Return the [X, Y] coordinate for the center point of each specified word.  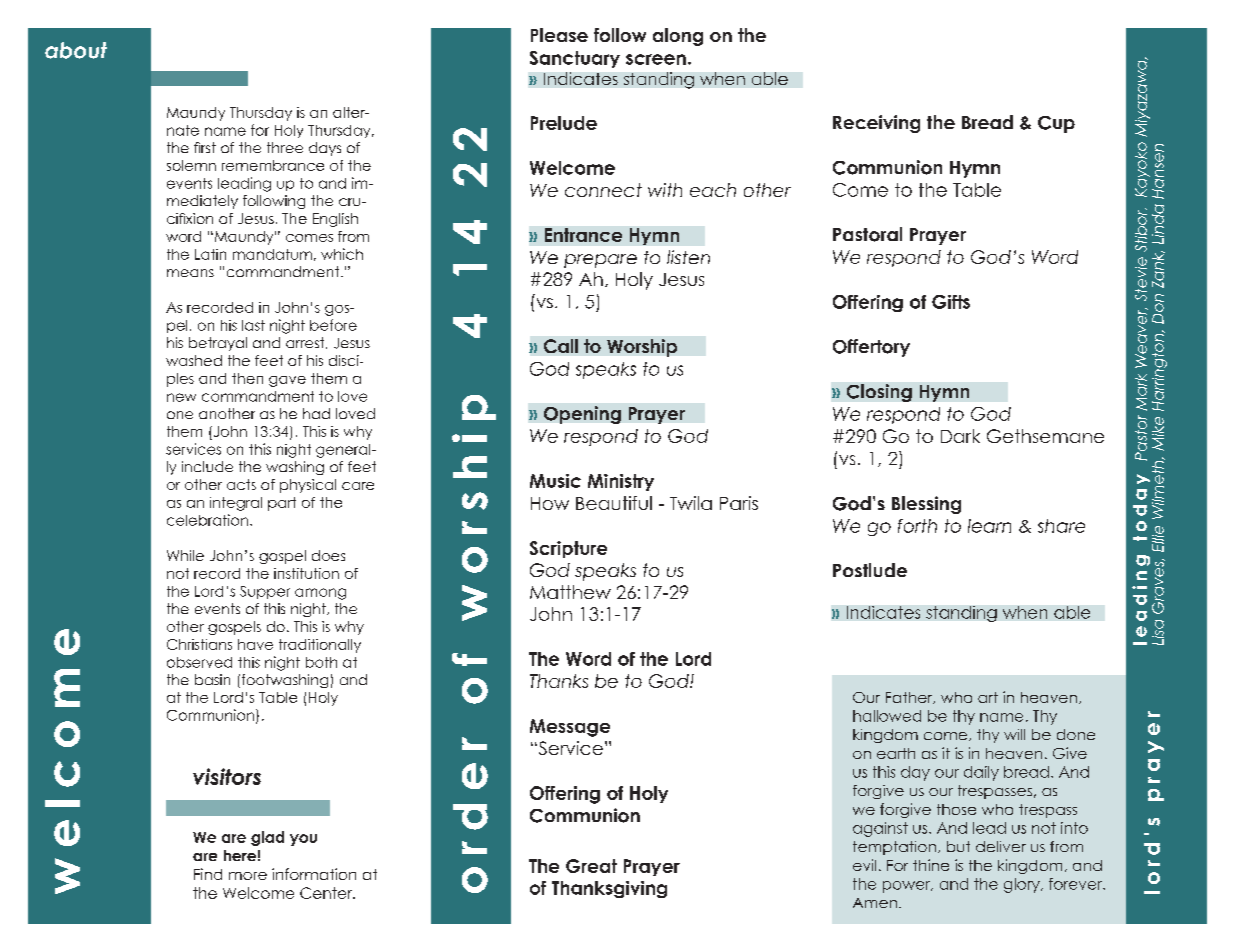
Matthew [570, 592]
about [76, 50]
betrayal [218, 344]
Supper [265, 592]
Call [561, 346]
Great [591, 866]
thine [931, 865]
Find [208, 874]
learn [989, 526]
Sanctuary [575, 59]
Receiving [876, 124]
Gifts [951, 302]
